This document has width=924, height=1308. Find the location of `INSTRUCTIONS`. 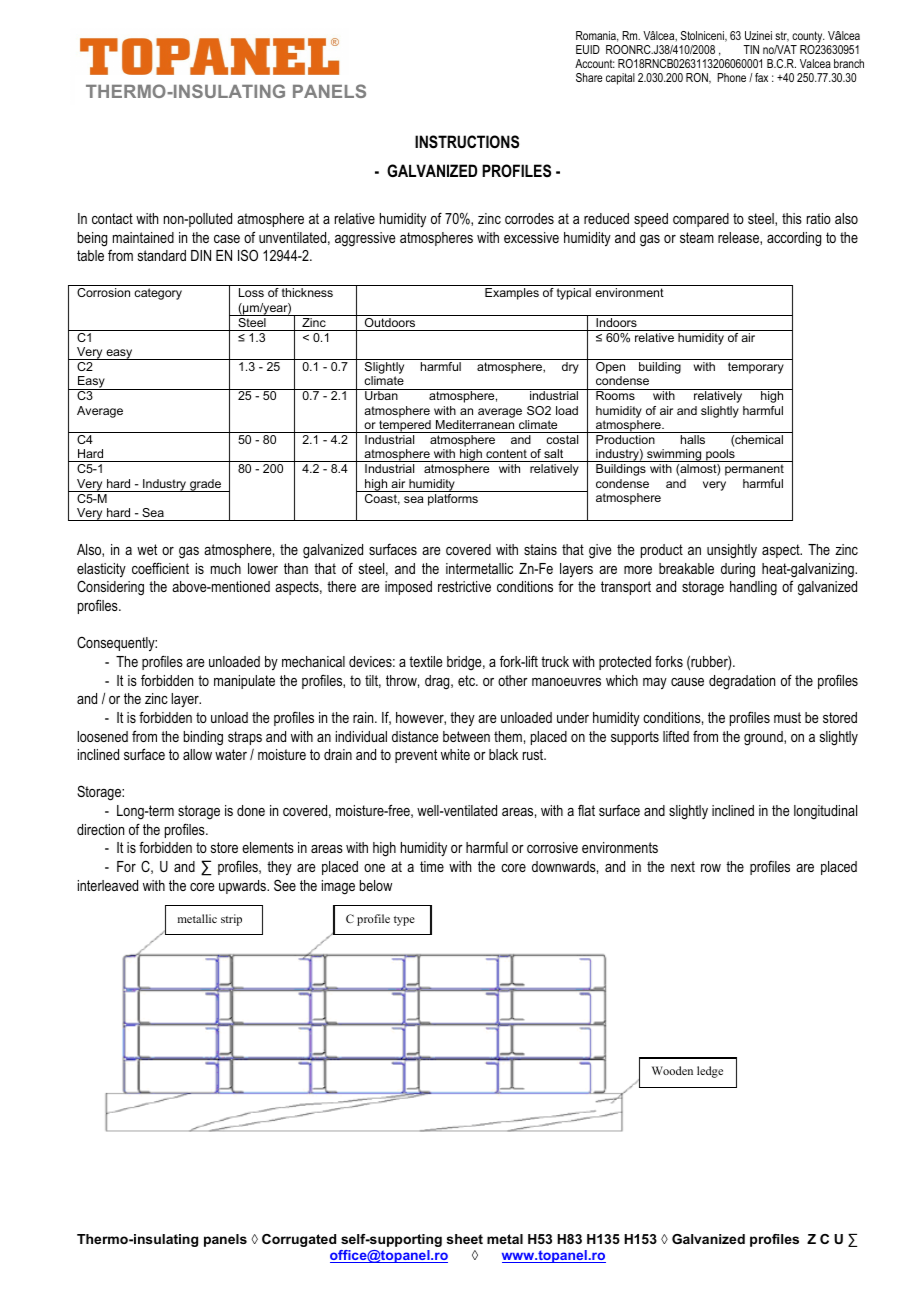

INSTRUCTIONS is located at coordinates (467, 142).
